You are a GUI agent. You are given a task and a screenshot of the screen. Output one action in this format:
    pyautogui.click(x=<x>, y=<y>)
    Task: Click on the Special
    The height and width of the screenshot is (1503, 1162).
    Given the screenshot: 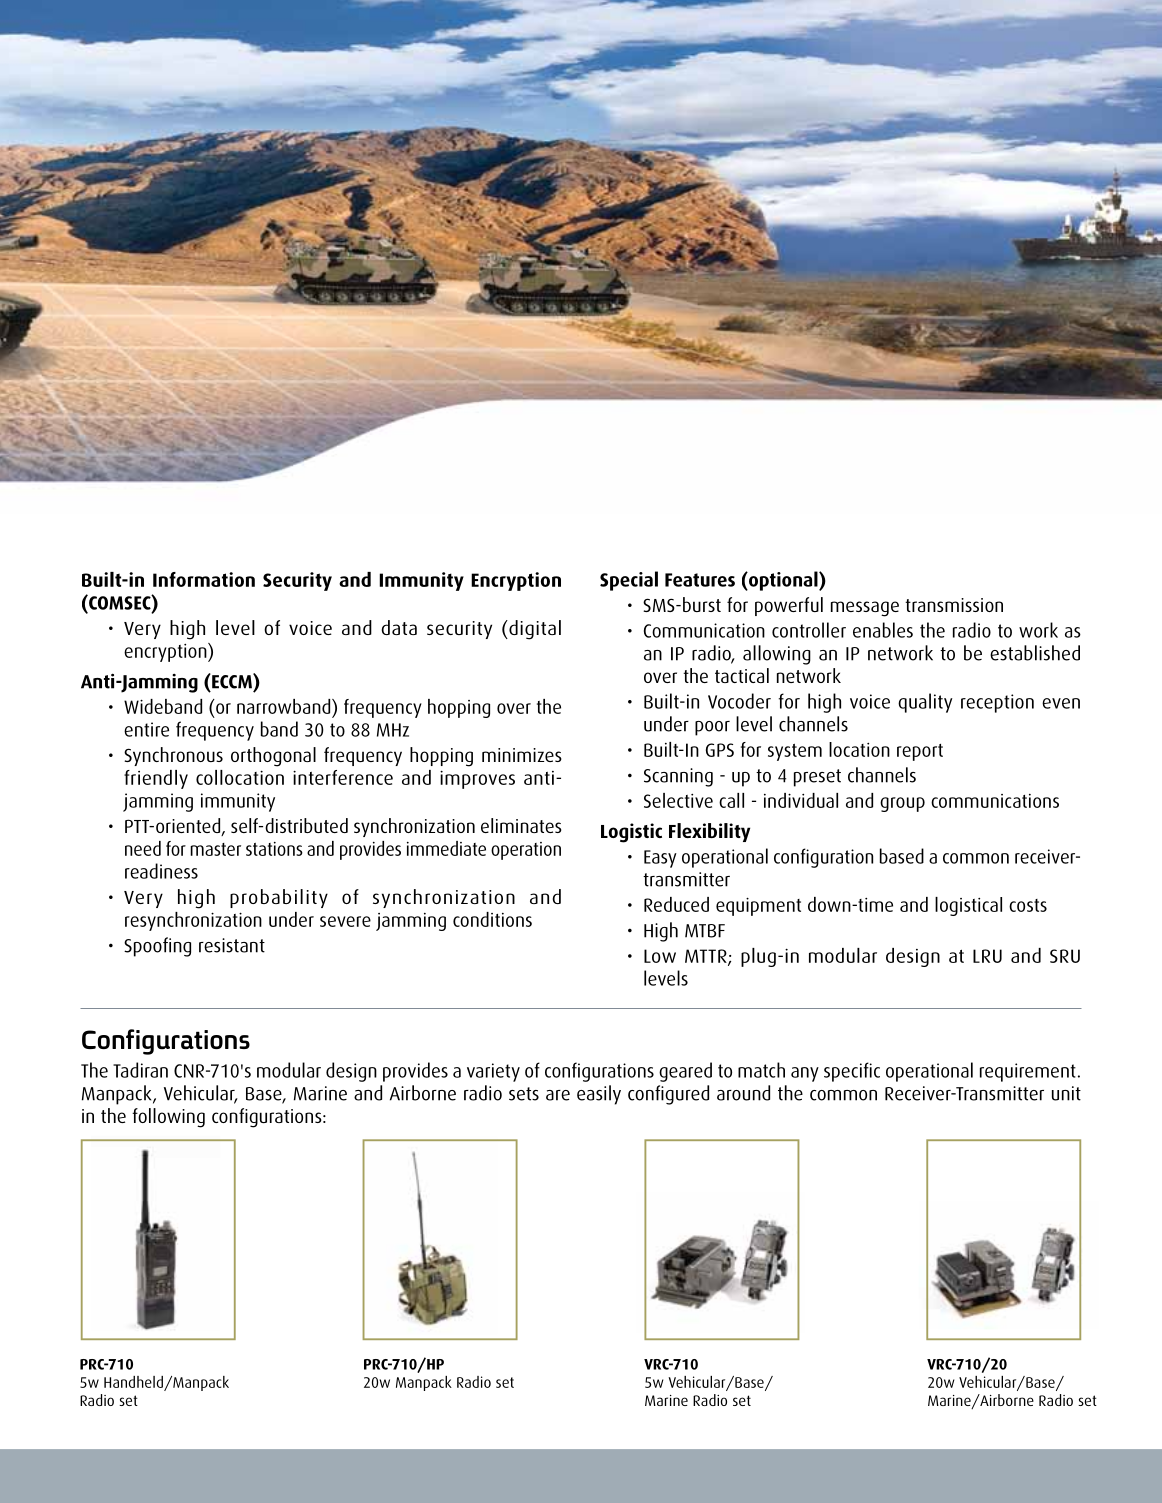 What is the action you would take?
    pyautogui.click(x=629, y=581)
